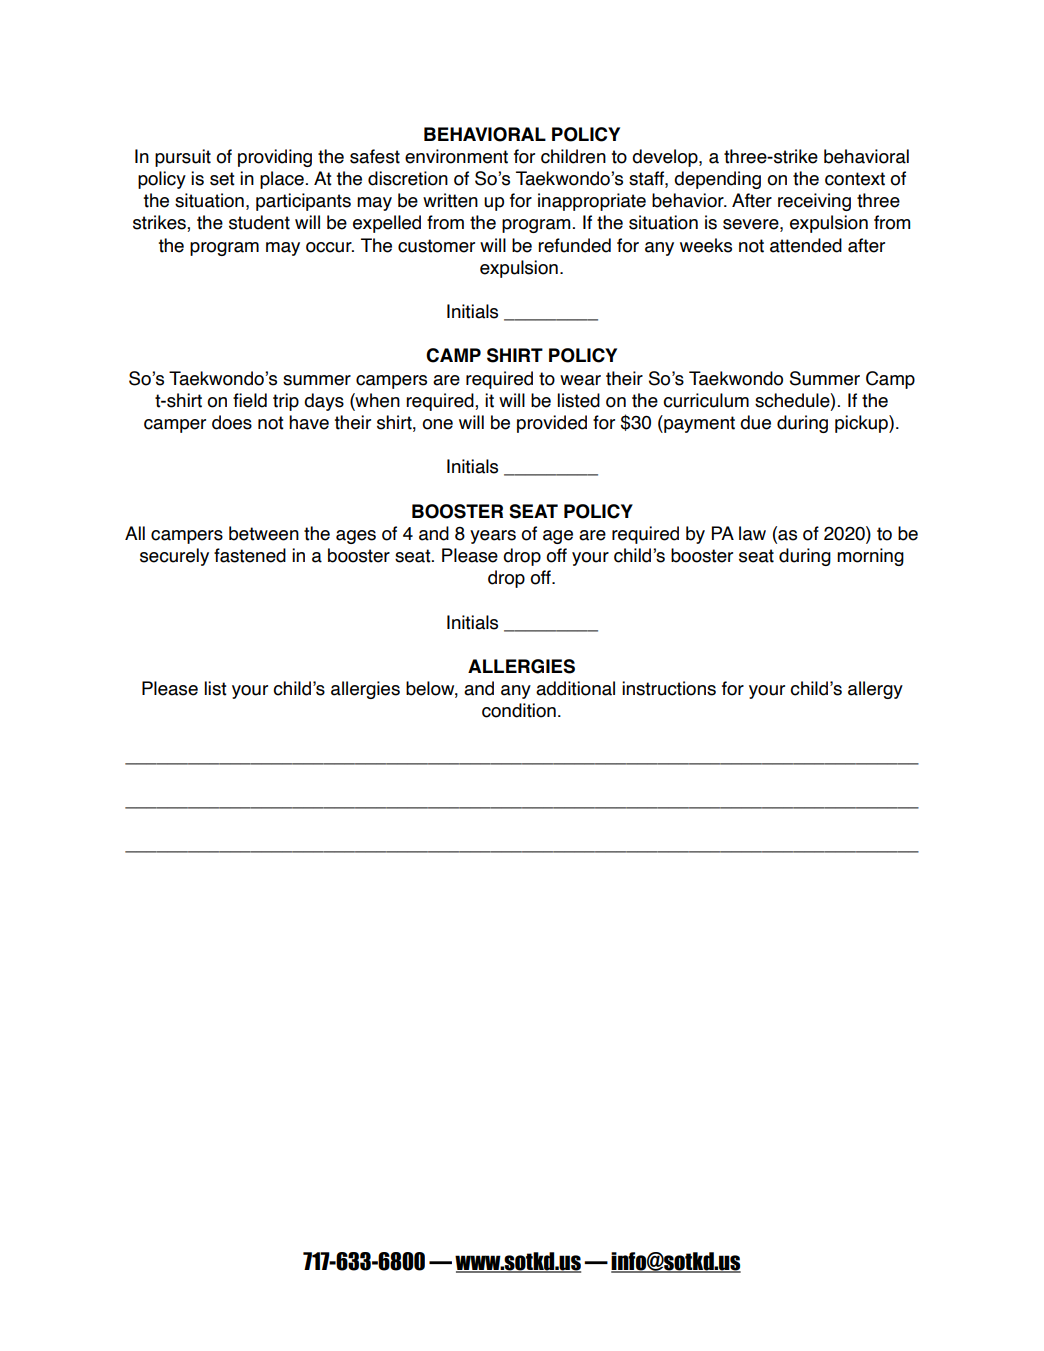 This document has height=1351, width=1044. What do you see at coordinates (456, 156) in the document?
I see `environment` at bounding box center [456, 156].
